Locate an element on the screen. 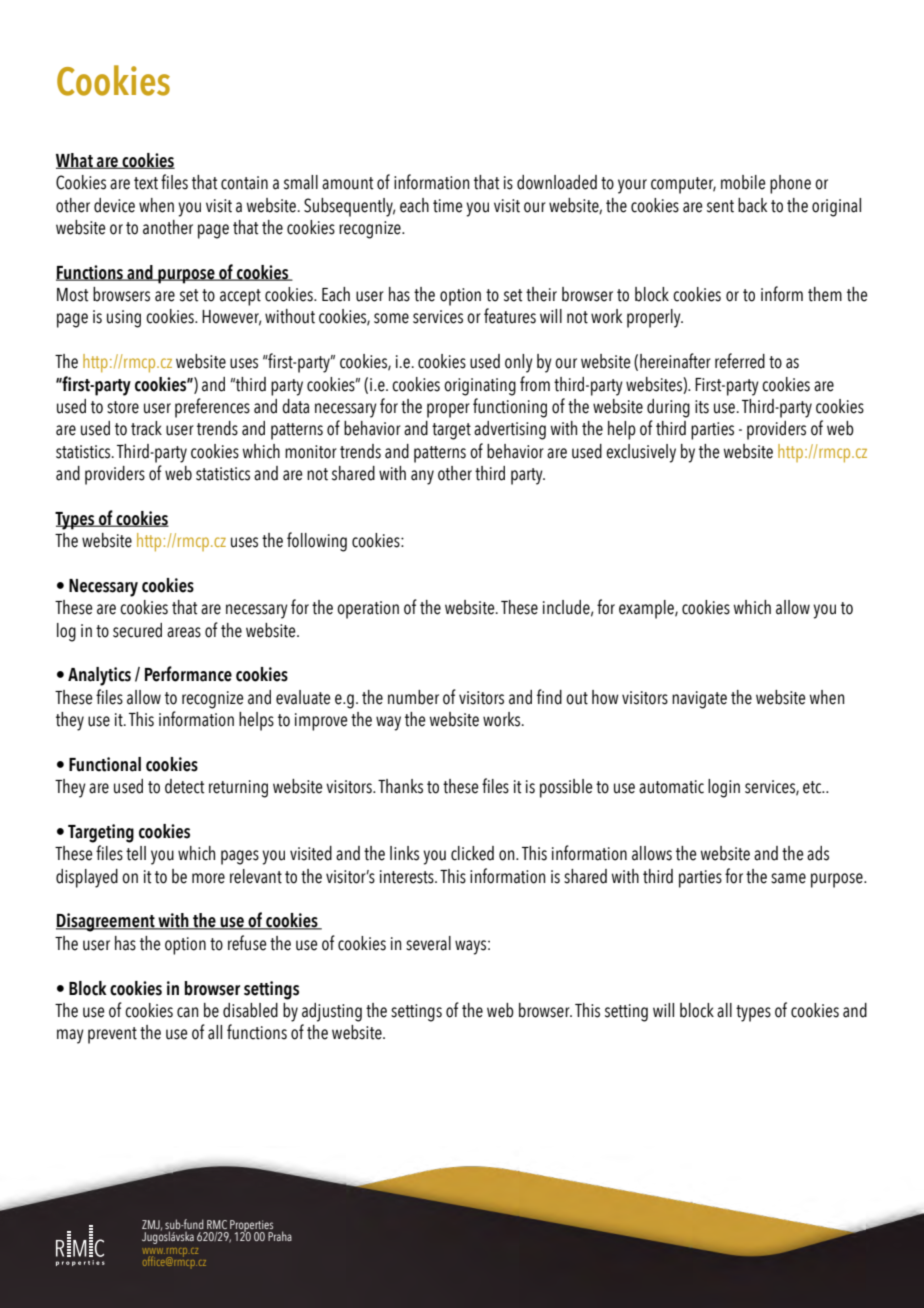 The height and width of the screenshot is (1308, 924). text is located at coordinates (146, 183).
